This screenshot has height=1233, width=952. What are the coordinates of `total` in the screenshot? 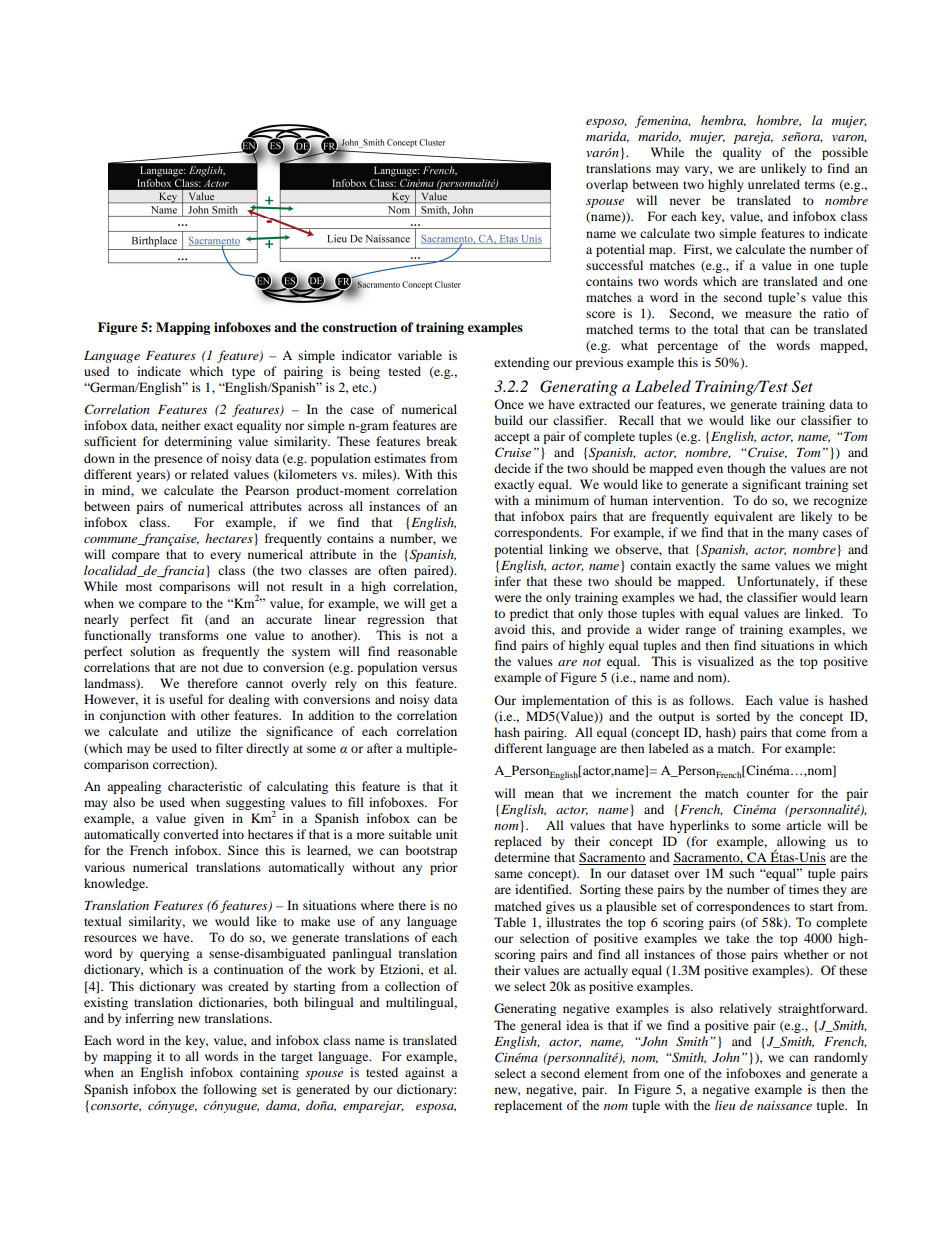 It's located at (726, 329).
